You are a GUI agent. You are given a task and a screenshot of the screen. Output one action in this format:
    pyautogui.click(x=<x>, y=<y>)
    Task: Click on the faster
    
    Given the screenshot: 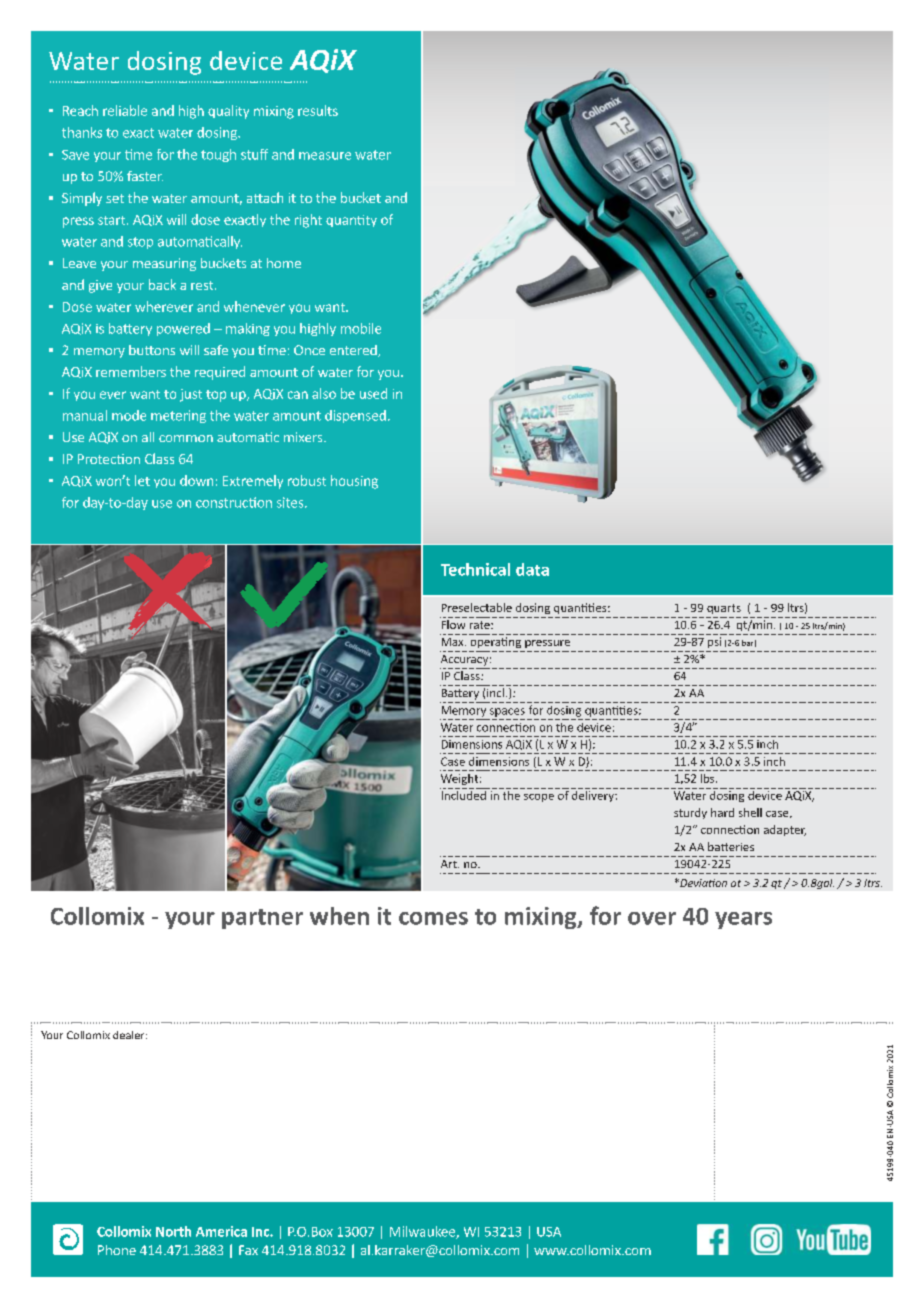 What is the action you would take?
    pyautogui.click(x=145, y=176)
